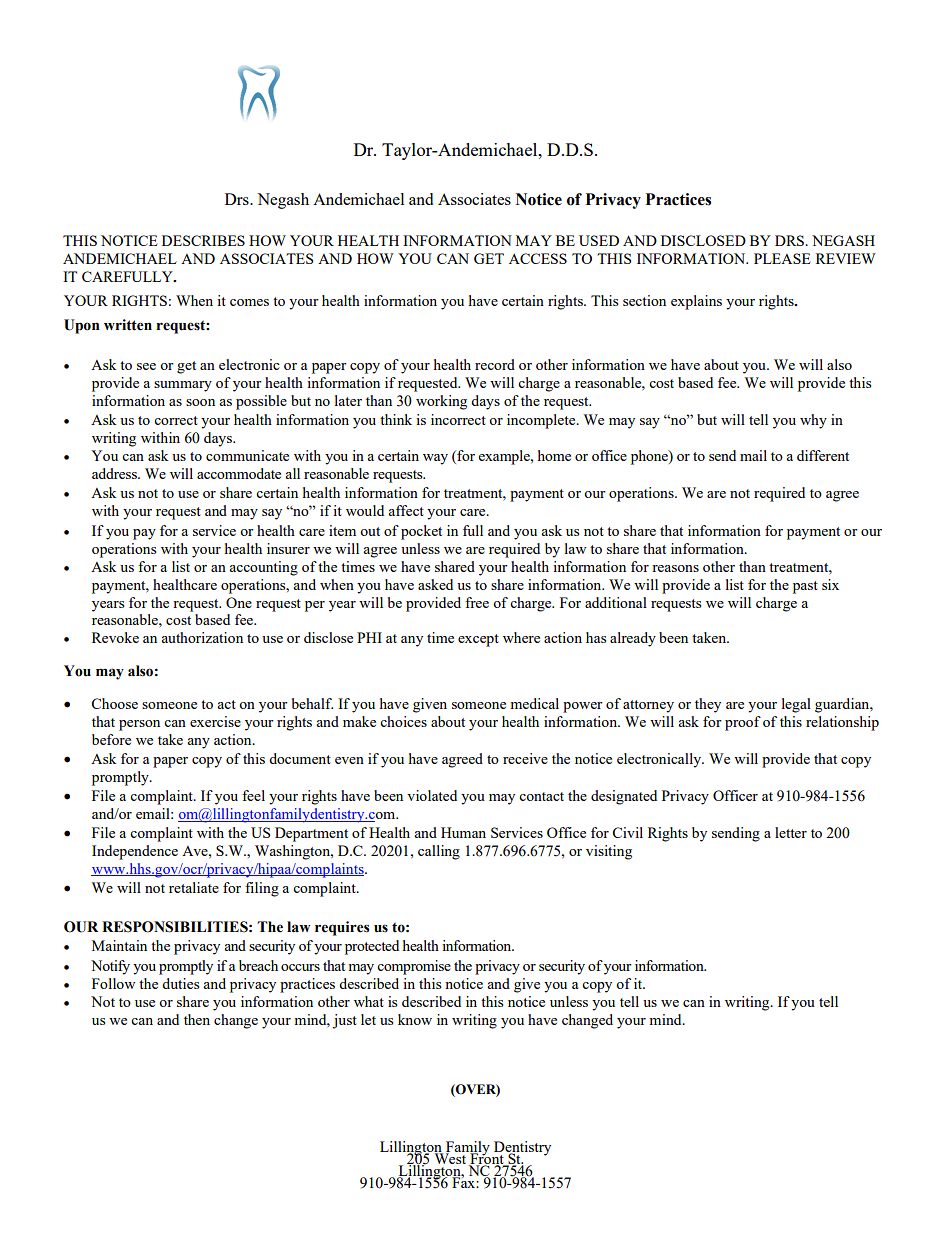 Image resolution: width=952 pixels, height=1233 pixels. Describe the element at coordinates (415, 1019) in the page. I see `know` at that location.
